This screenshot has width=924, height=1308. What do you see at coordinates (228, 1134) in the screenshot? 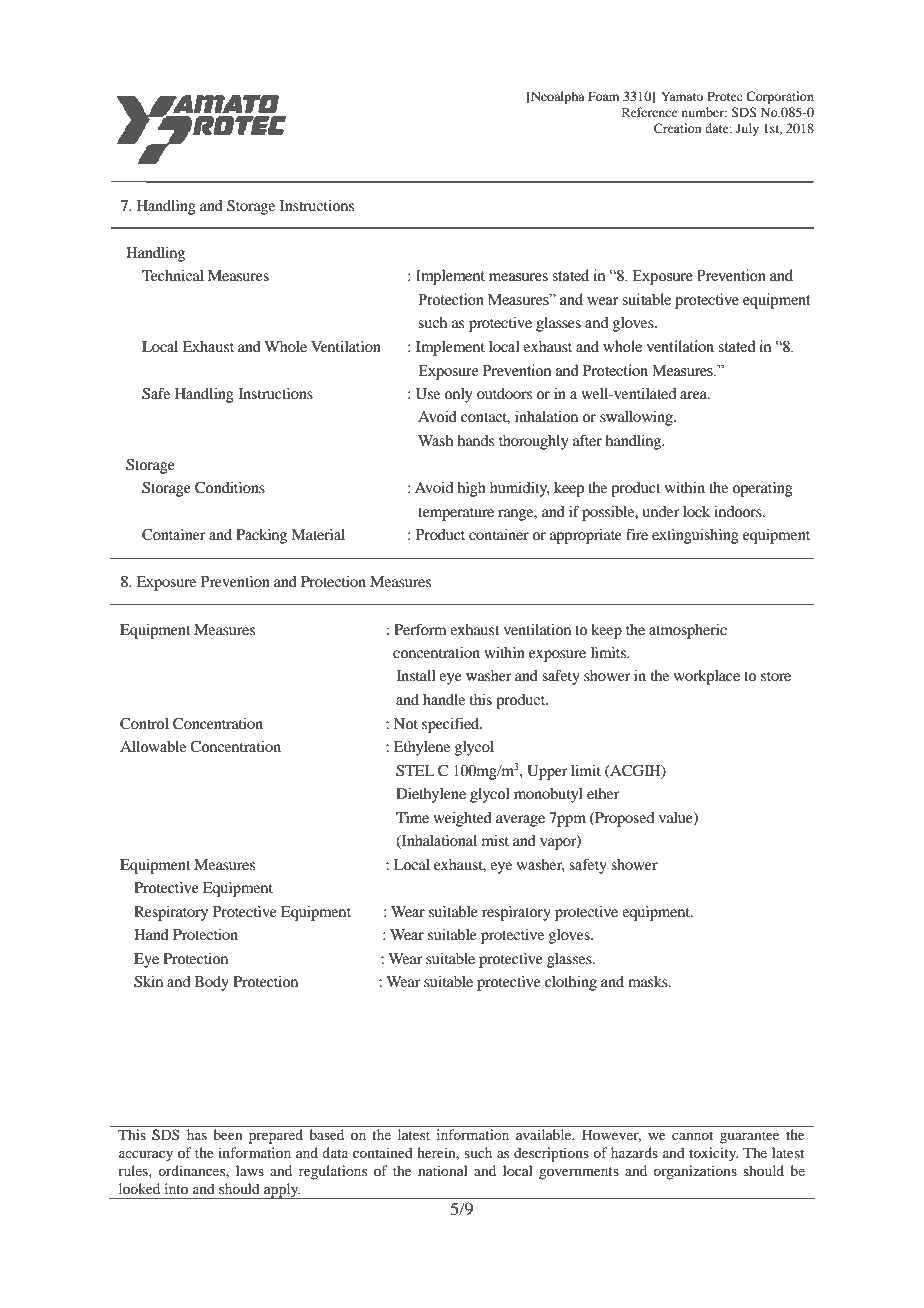
I see `been` at bounding box center [228, 1134].
